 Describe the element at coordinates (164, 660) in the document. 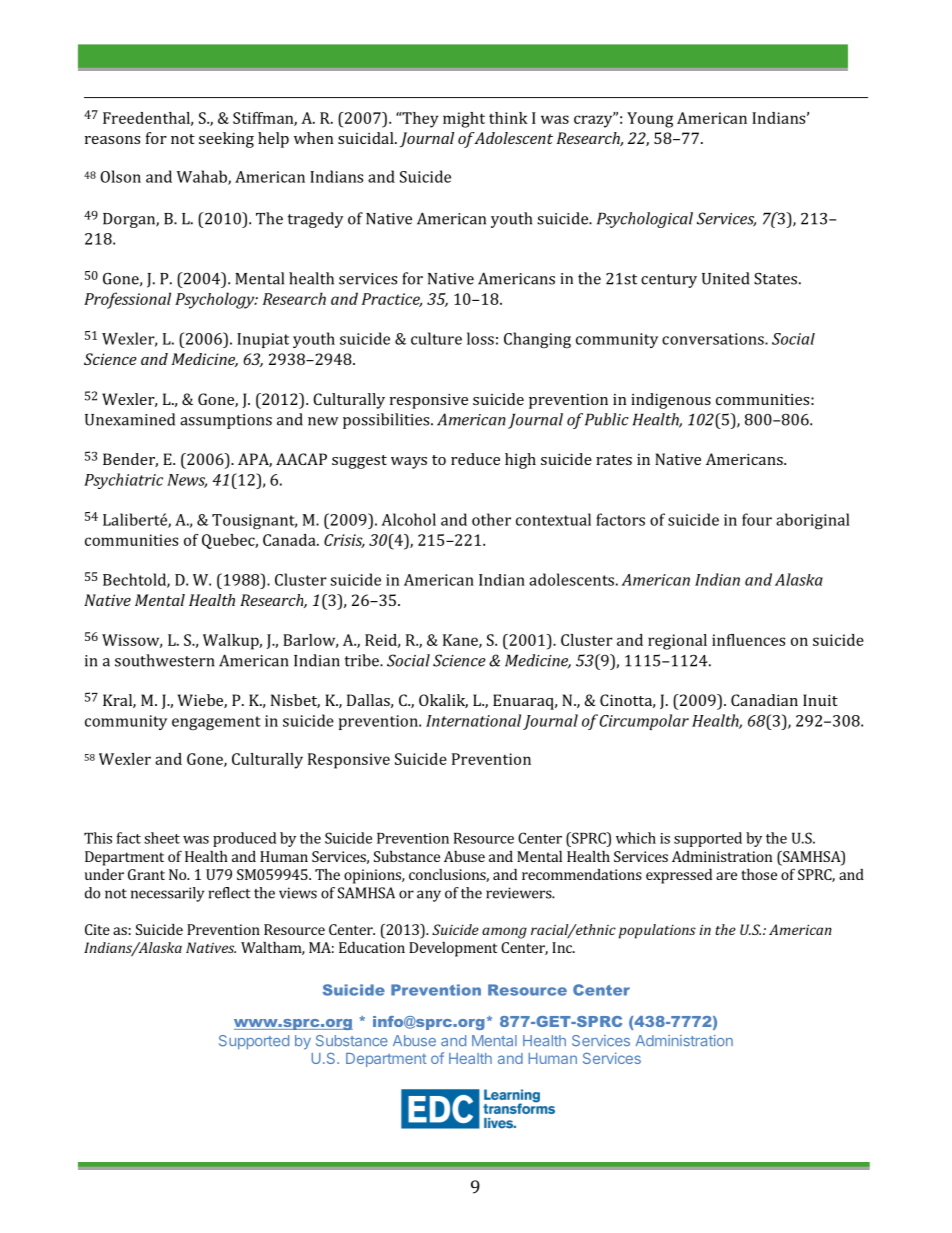

I see `southwestern` at that location.
